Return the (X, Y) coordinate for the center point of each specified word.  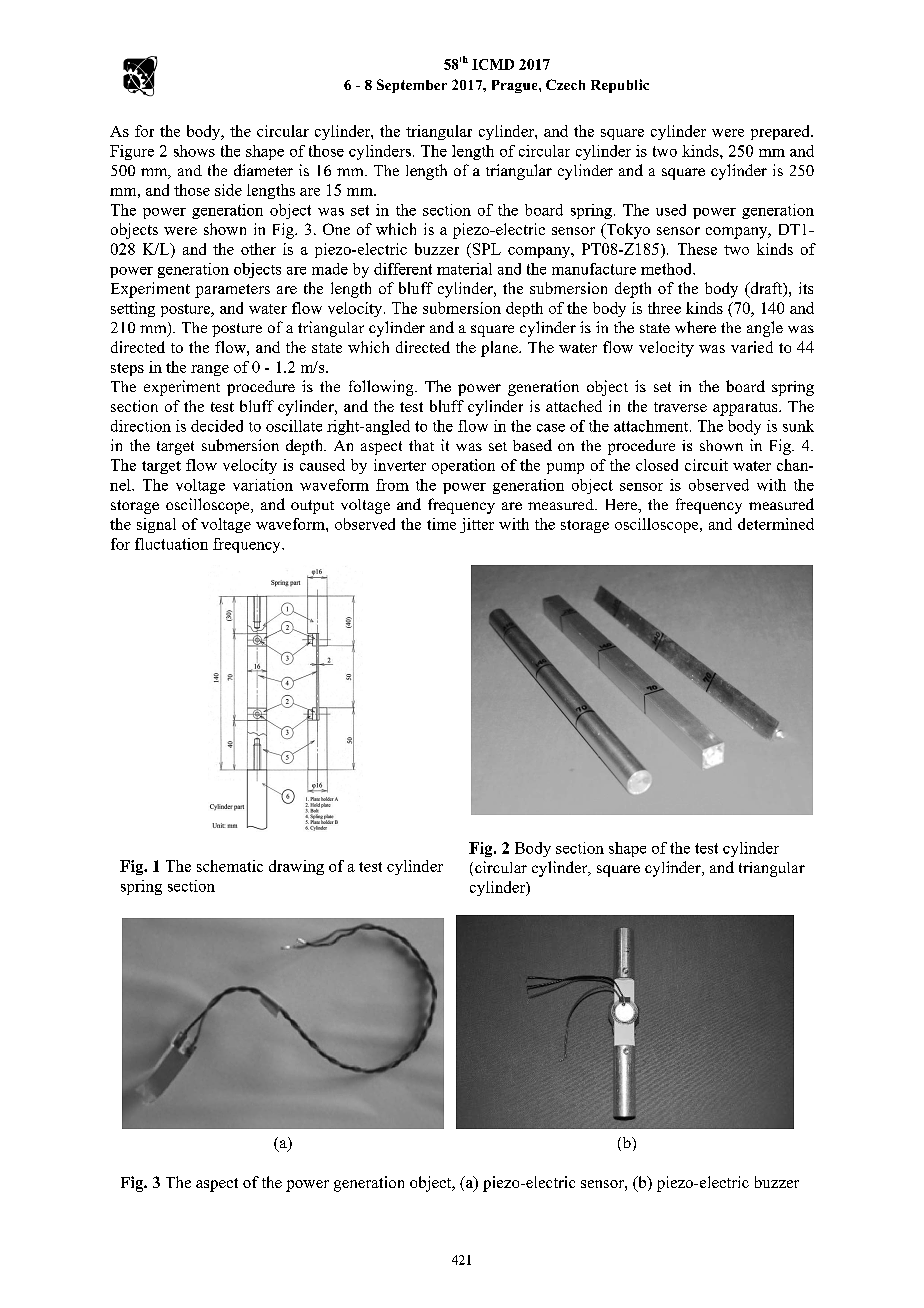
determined (776, 524)
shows (194, 151)
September (412, 86)
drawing (296, 867)
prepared (781, 132)
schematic (230, 866)
